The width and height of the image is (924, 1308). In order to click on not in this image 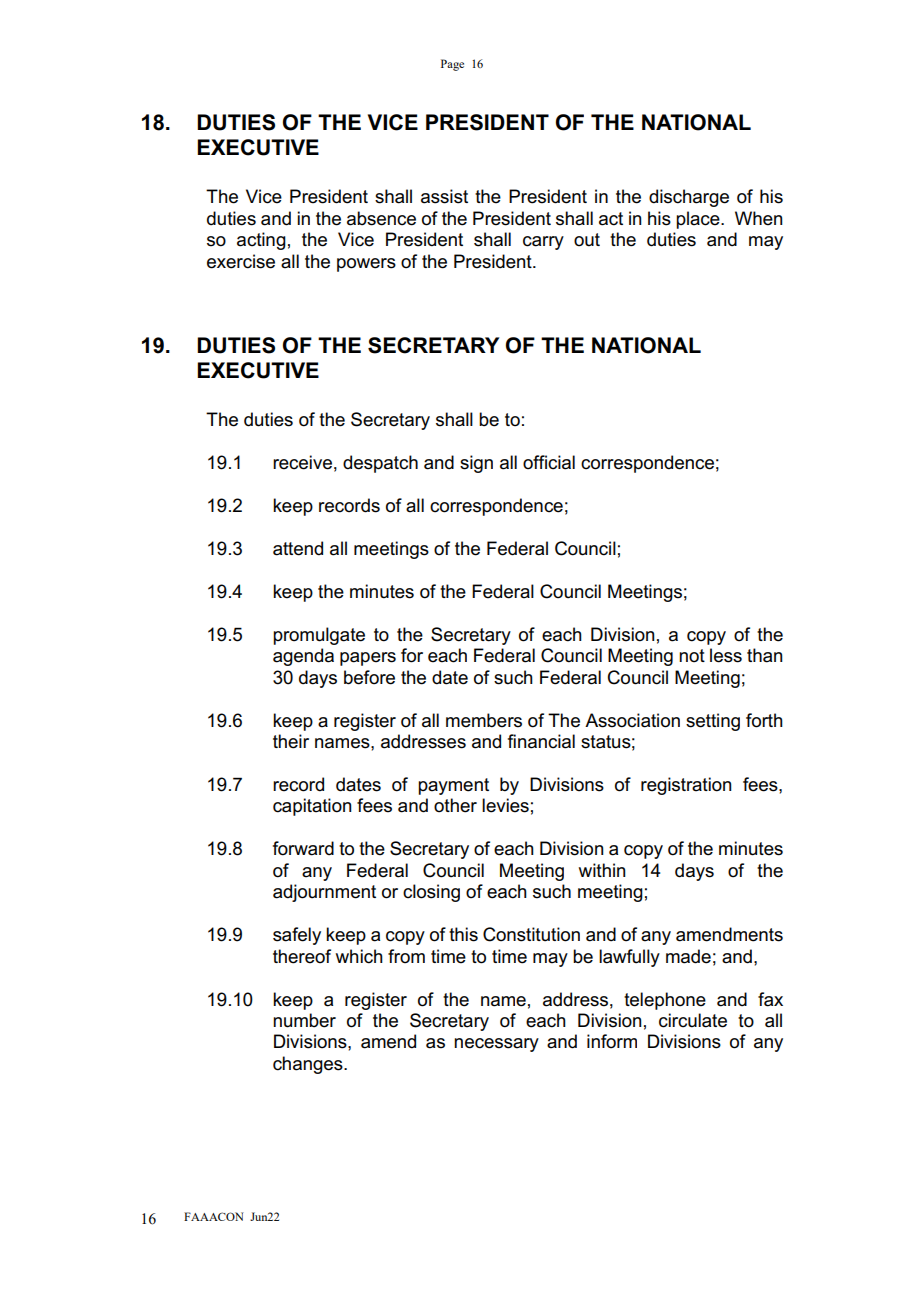, I will do `click(692, 656)`.
